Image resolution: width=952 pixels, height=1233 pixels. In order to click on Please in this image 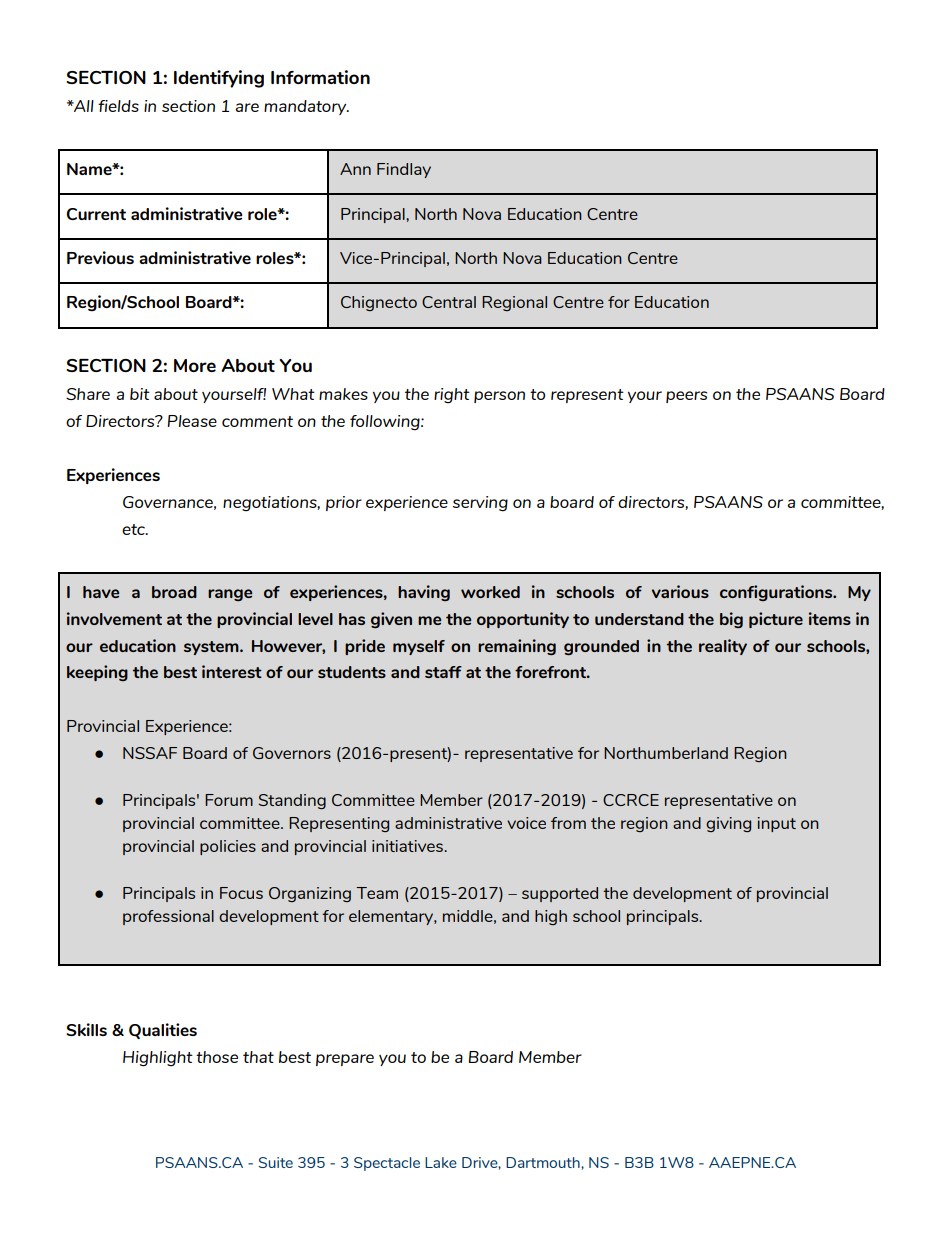, I will do `click(192, 421)`.
